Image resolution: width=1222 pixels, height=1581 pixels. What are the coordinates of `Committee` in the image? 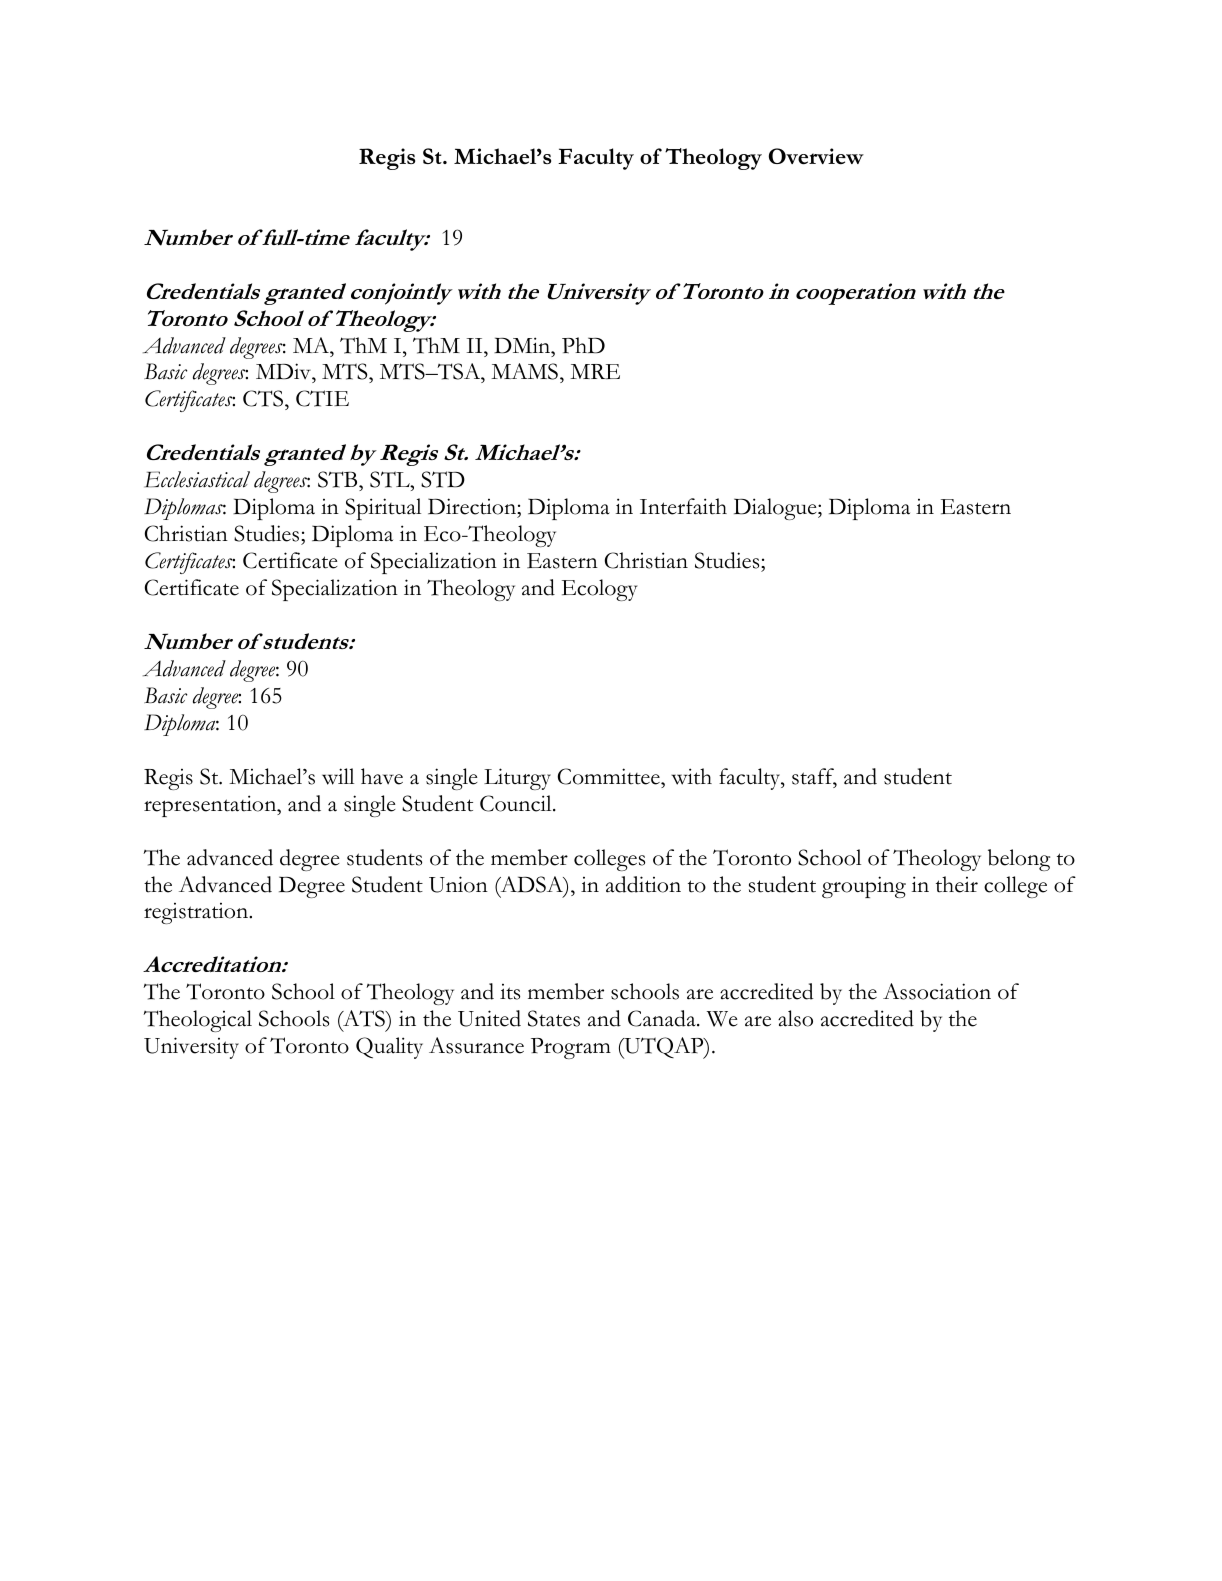 It's located at (610, 776).
